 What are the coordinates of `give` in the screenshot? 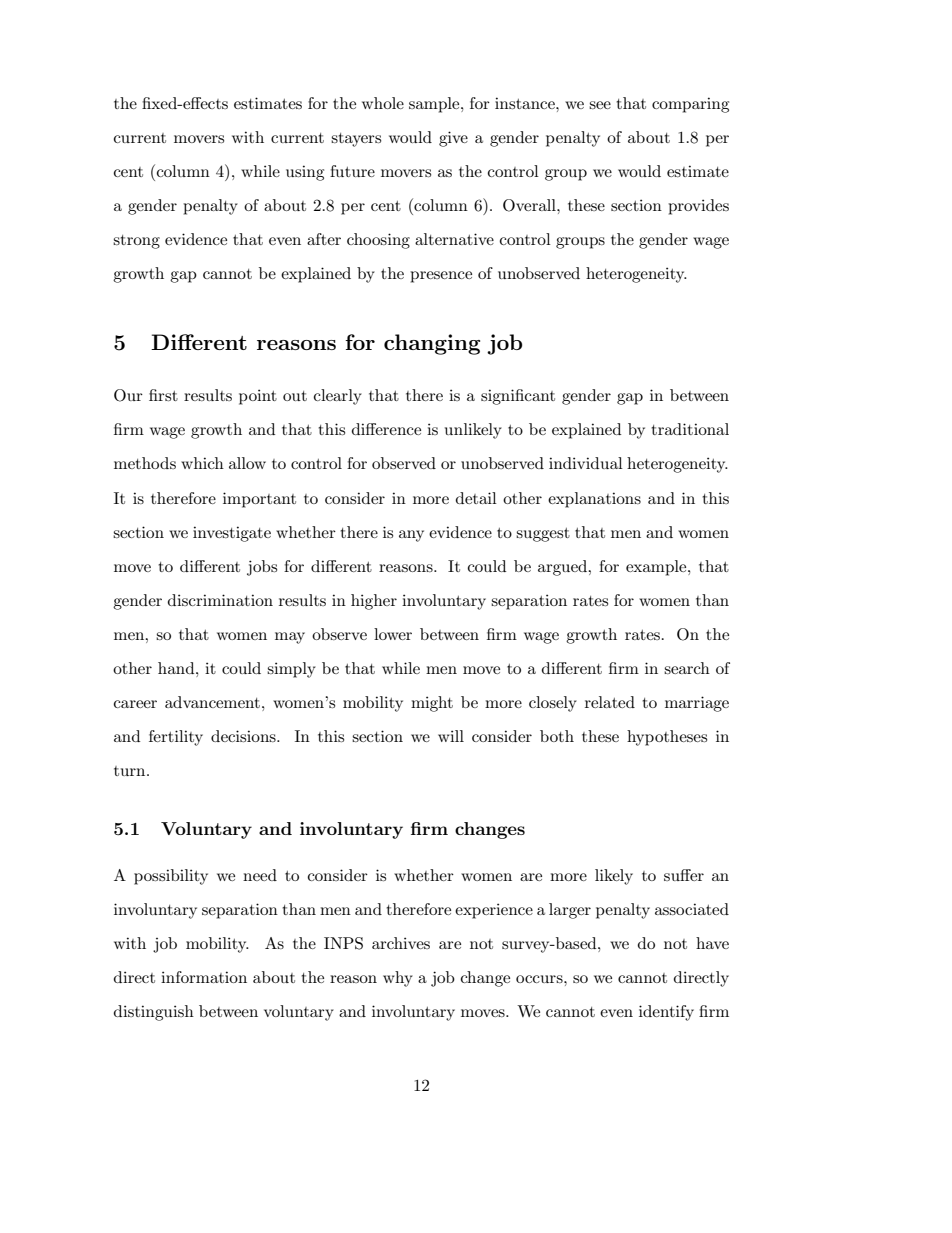 It's located at (453, 139).
